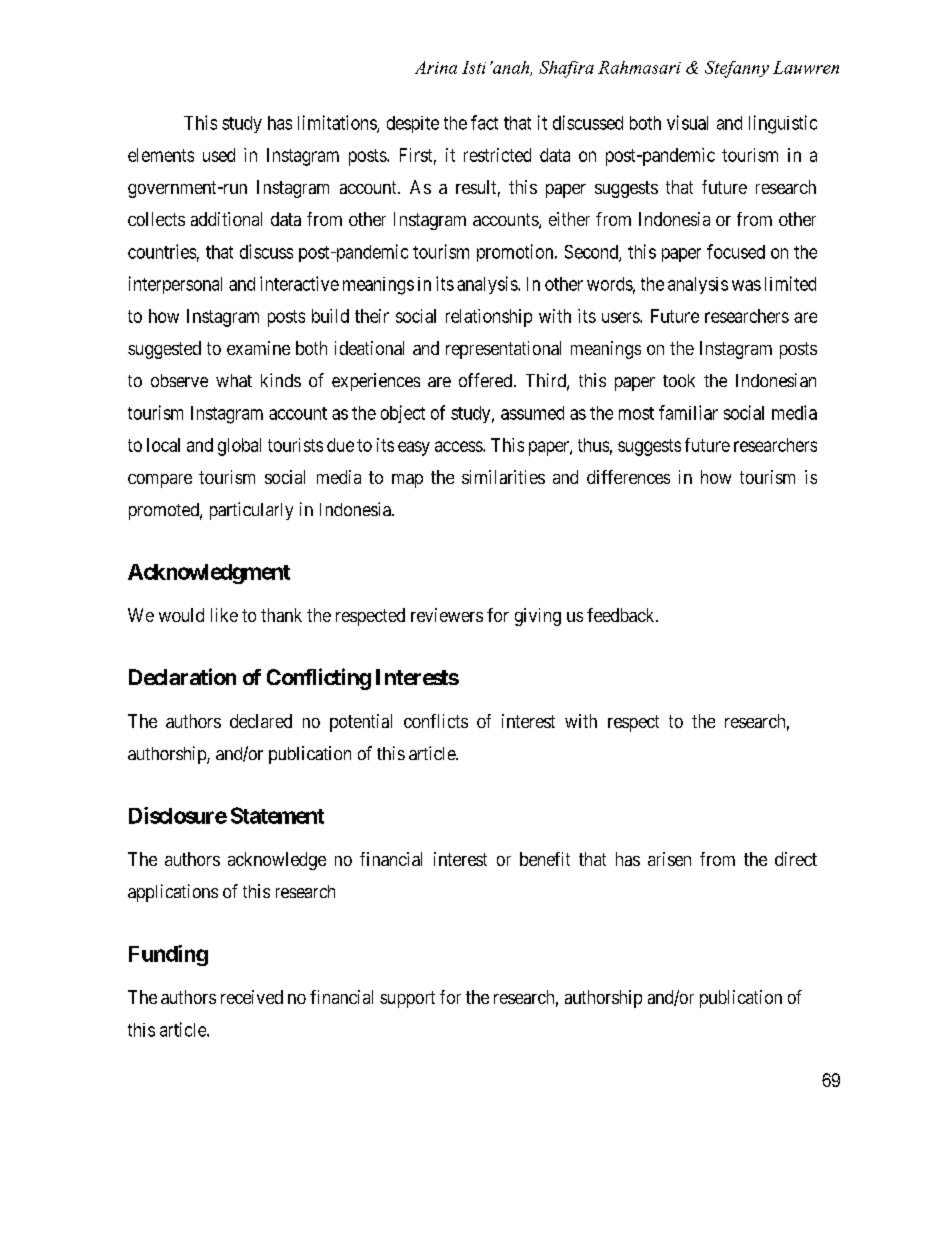 The width and height of the screenshot is (952, 1233). I want to click on reviewers, so click(447, 615).
